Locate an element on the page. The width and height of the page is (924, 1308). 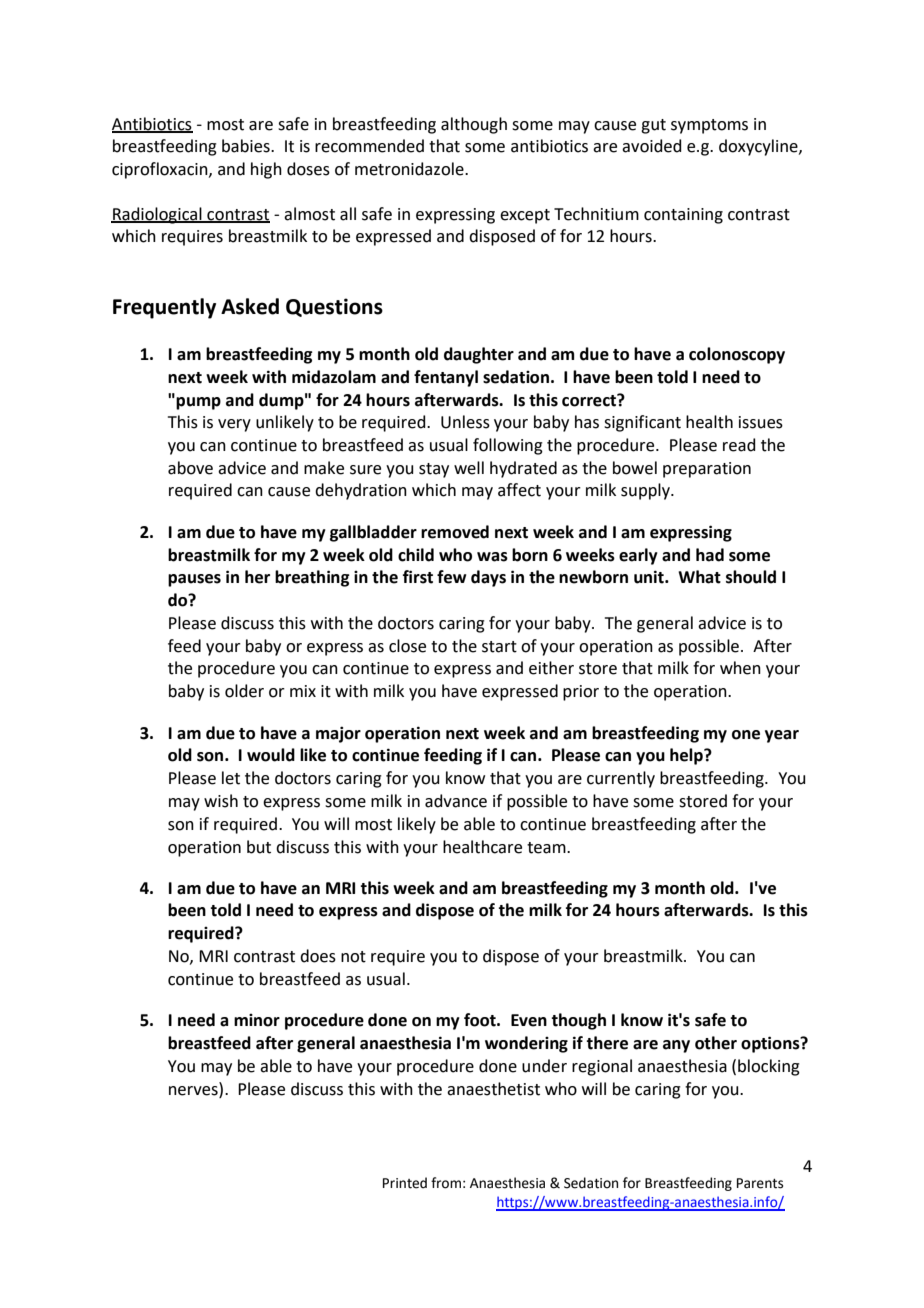
Parents is located at coordinates (760, 1183).
